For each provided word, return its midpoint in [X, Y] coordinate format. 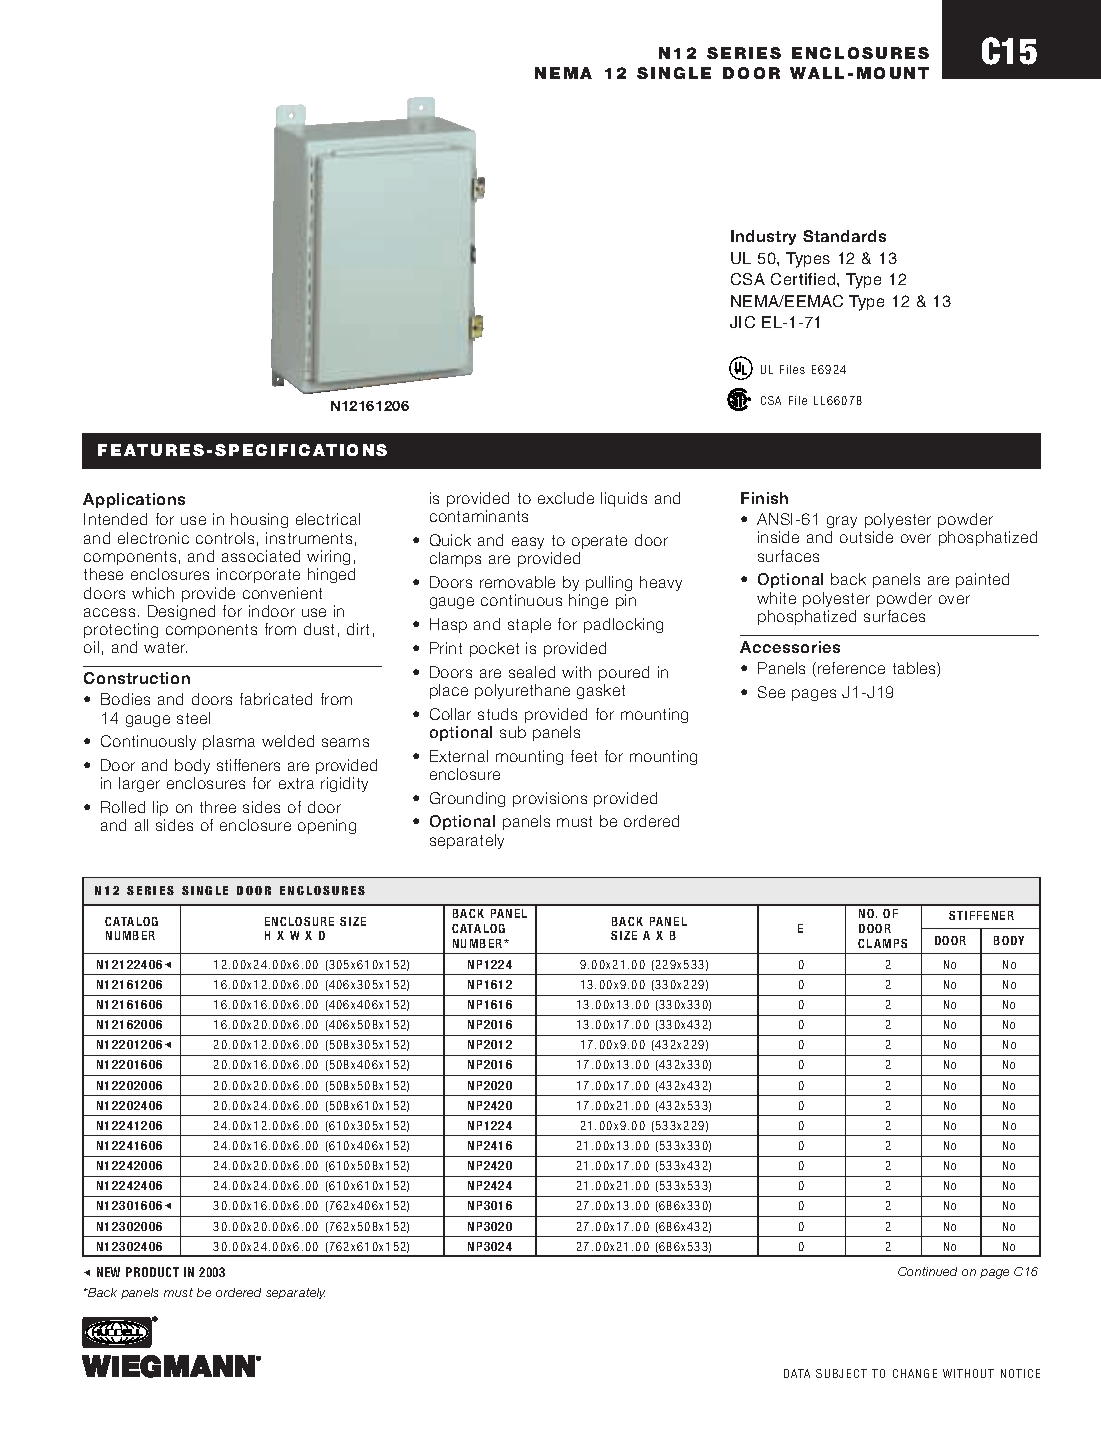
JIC [742, 322]
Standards [844, 236]
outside [866, 537]
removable [517, 582]
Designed [181, 612]
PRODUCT [152, 1272]
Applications [134, 500]
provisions [550, 799]
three [218, 807]
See [771, 692]
